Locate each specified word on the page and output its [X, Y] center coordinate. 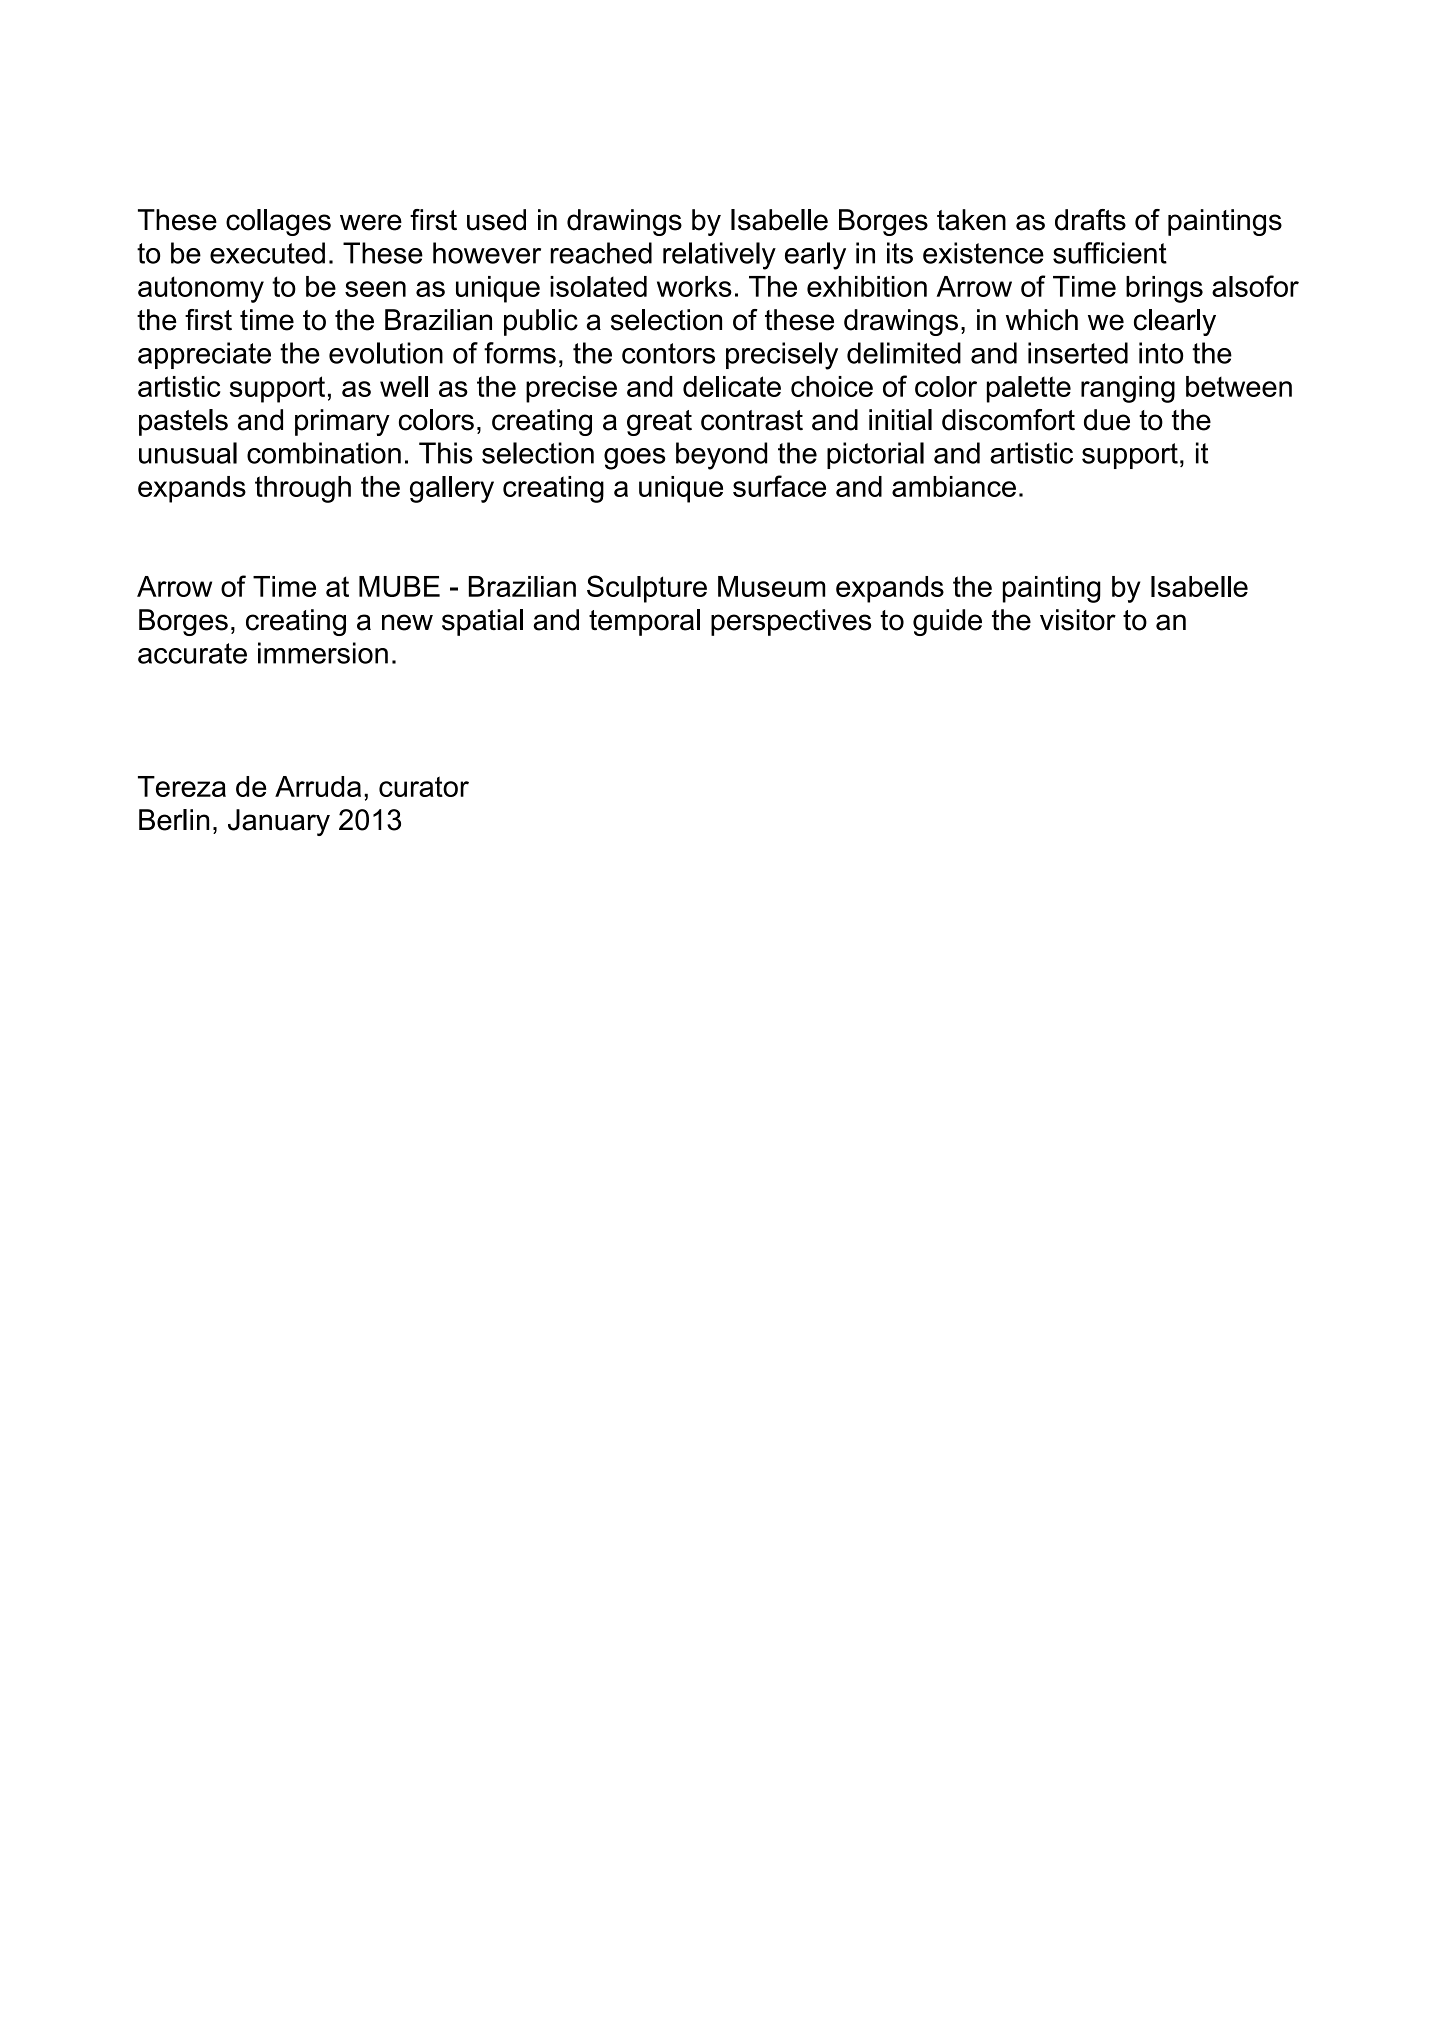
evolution [386, 353]
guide [947, 622]
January [279, 822]
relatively [719, 256]
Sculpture [647, 589]
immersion [323, 653]
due [1107, 420]
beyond [721, 456]
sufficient [1110, 253]
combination [324, 453]
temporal [644, 622]
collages [278, 222]
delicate [732, 386]
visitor [1078, 620]
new [407, 622]
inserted [1078, 353]
